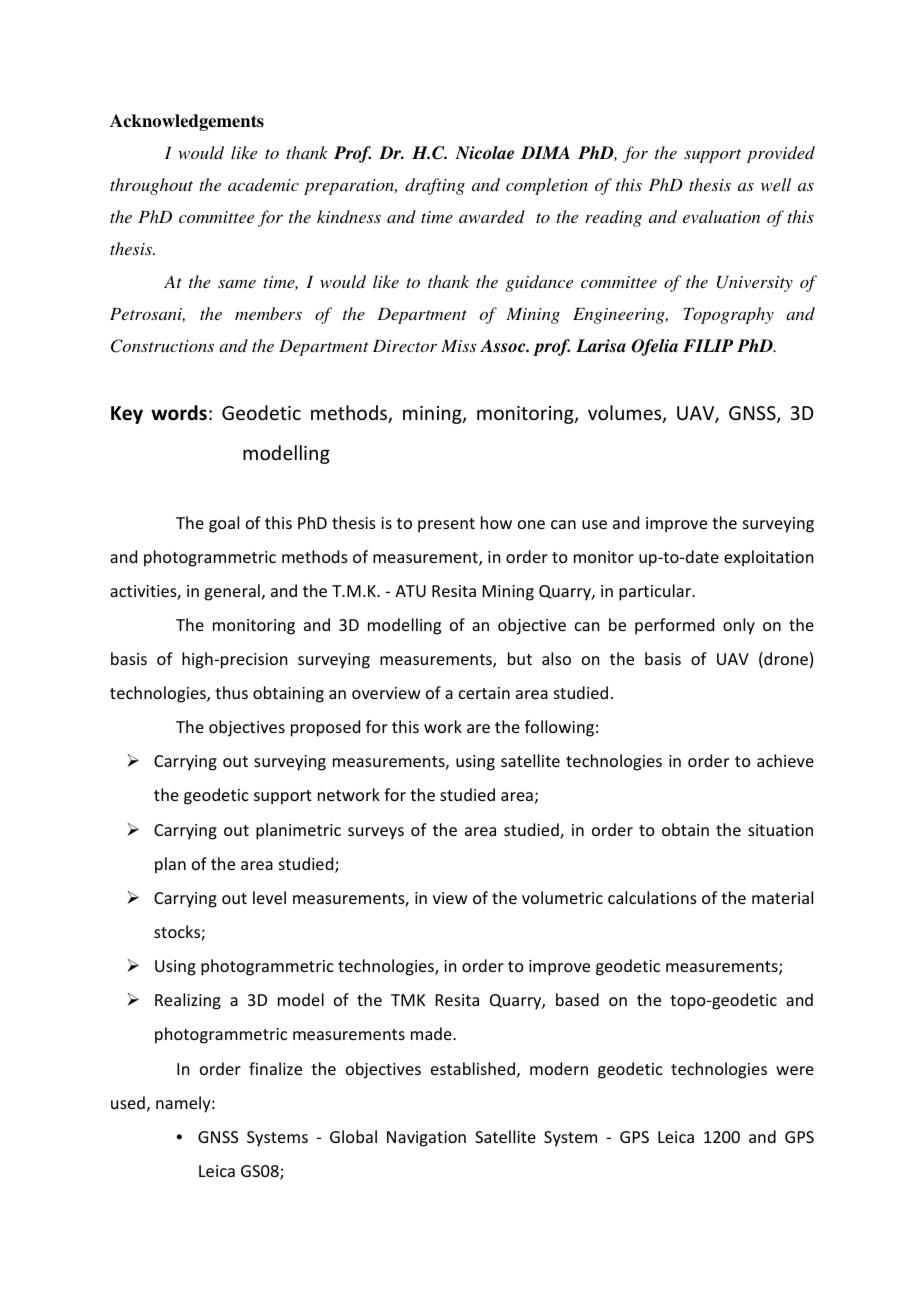  I want to click on provided, so click(781, 154).
